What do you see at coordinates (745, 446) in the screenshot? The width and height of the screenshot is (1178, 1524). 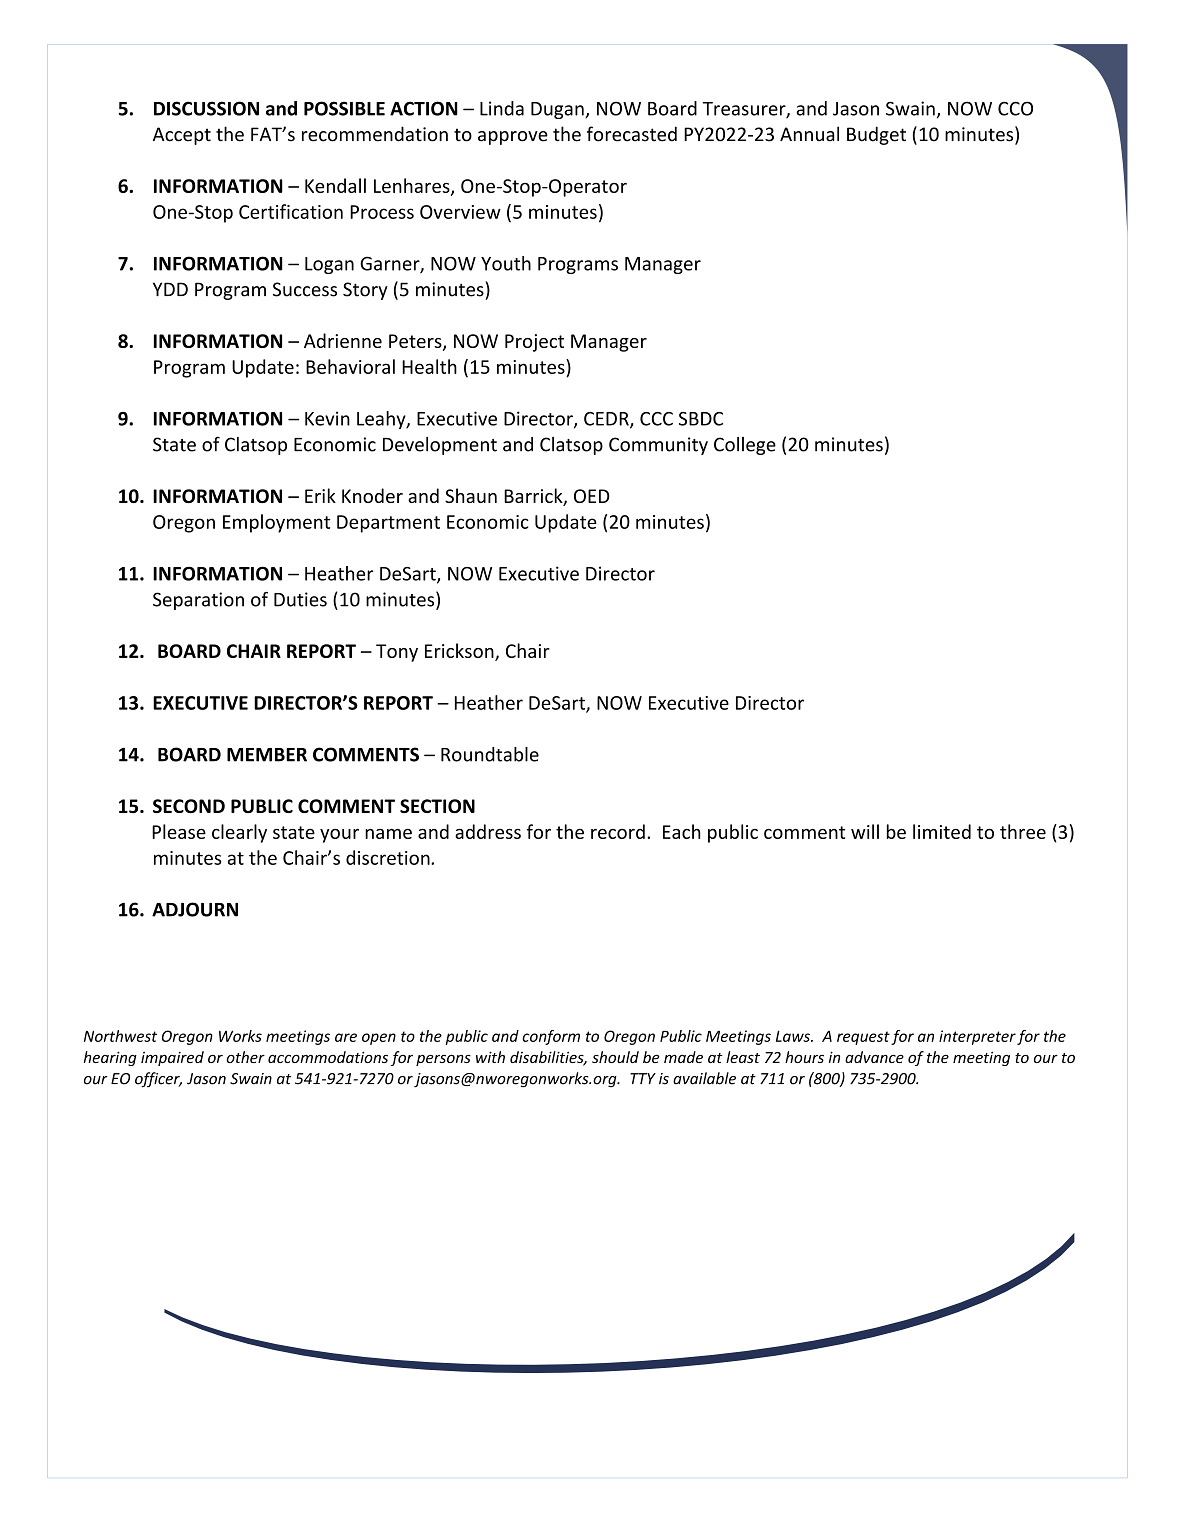 I see `College` at bounding box center [745, 446].
